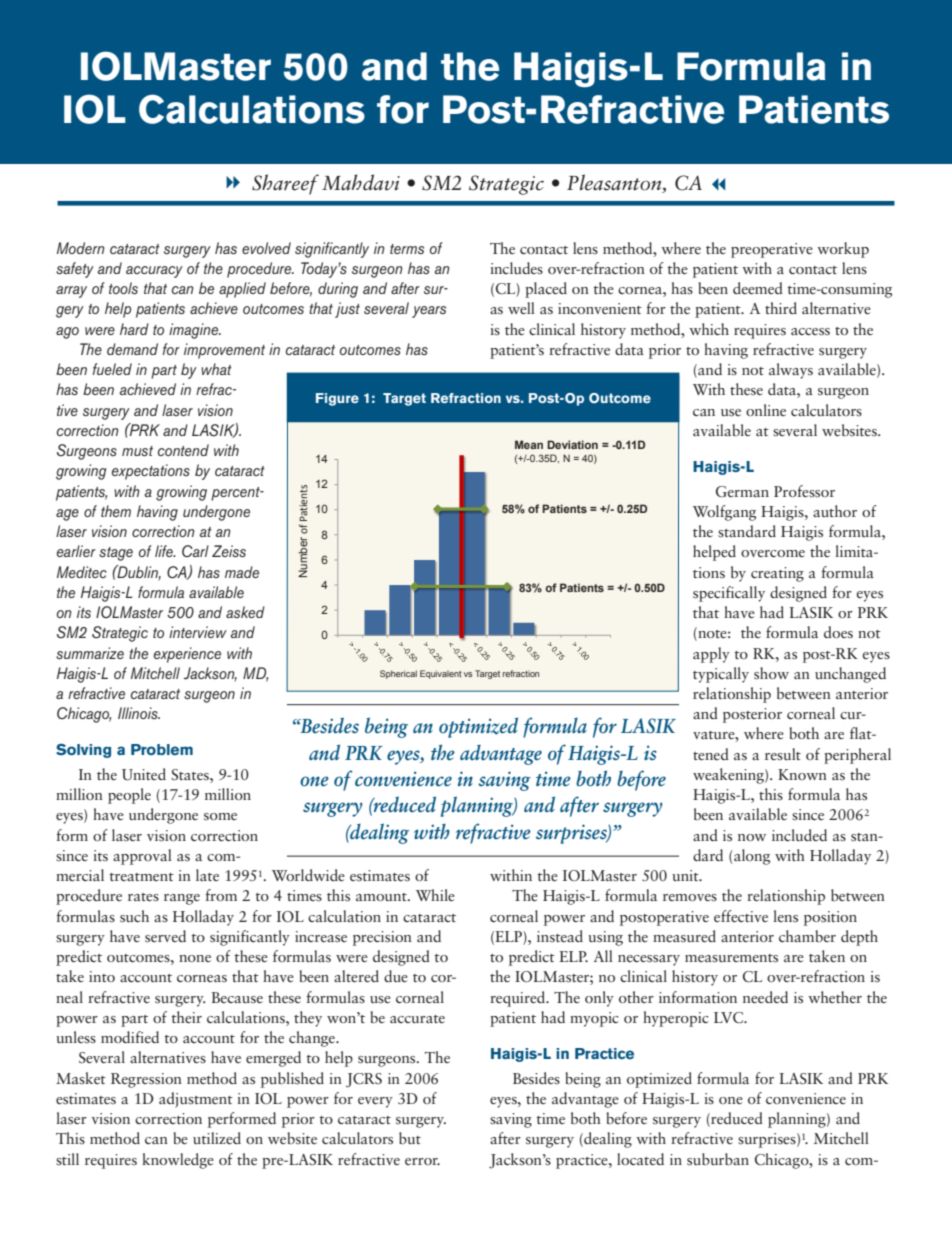  What do you see at coordinates (407, 249) in the document?
I see `terms` at bounding box center [407, 249].
